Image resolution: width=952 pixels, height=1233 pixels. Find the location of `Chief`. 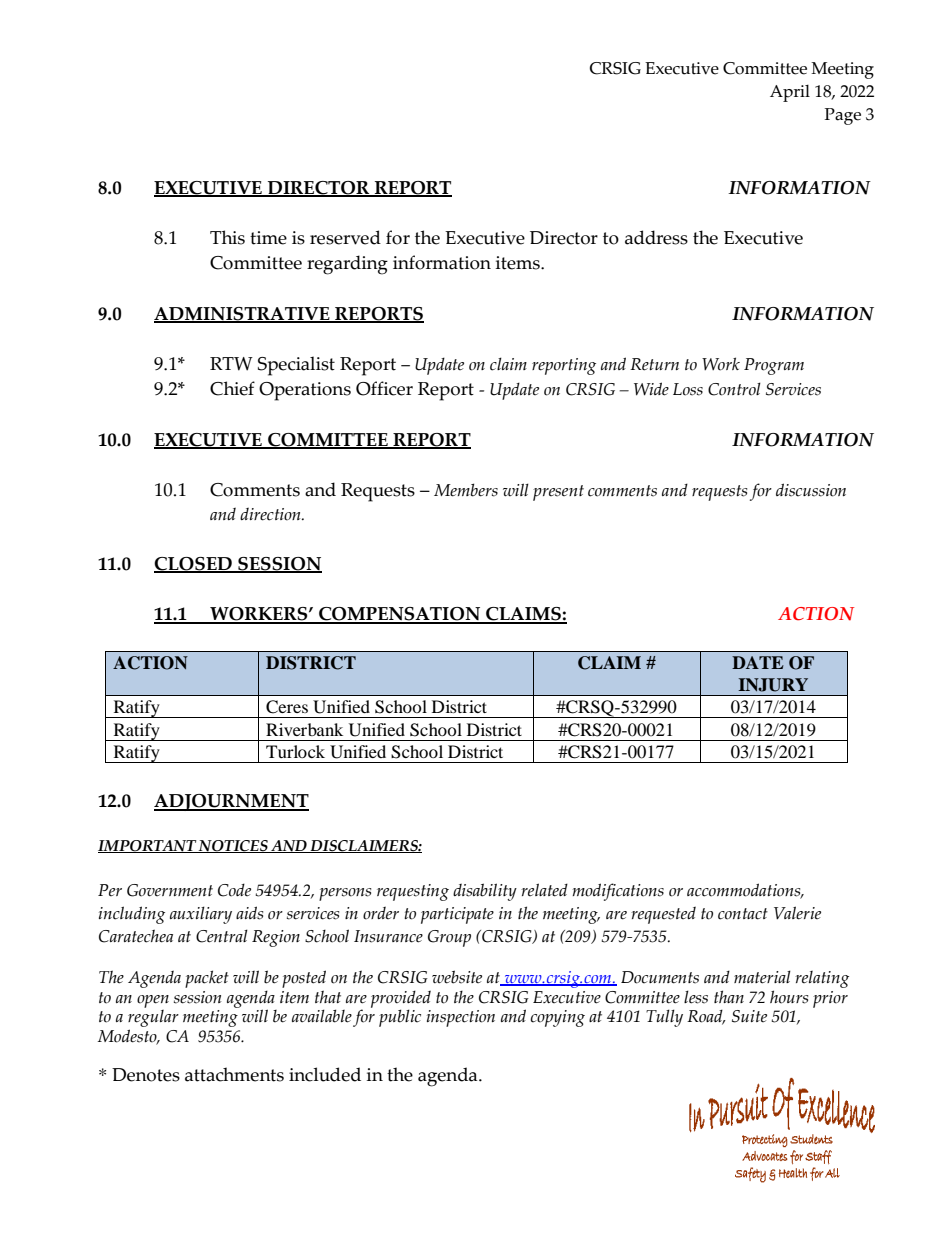

Chief is located at coordinates (232, 388).
